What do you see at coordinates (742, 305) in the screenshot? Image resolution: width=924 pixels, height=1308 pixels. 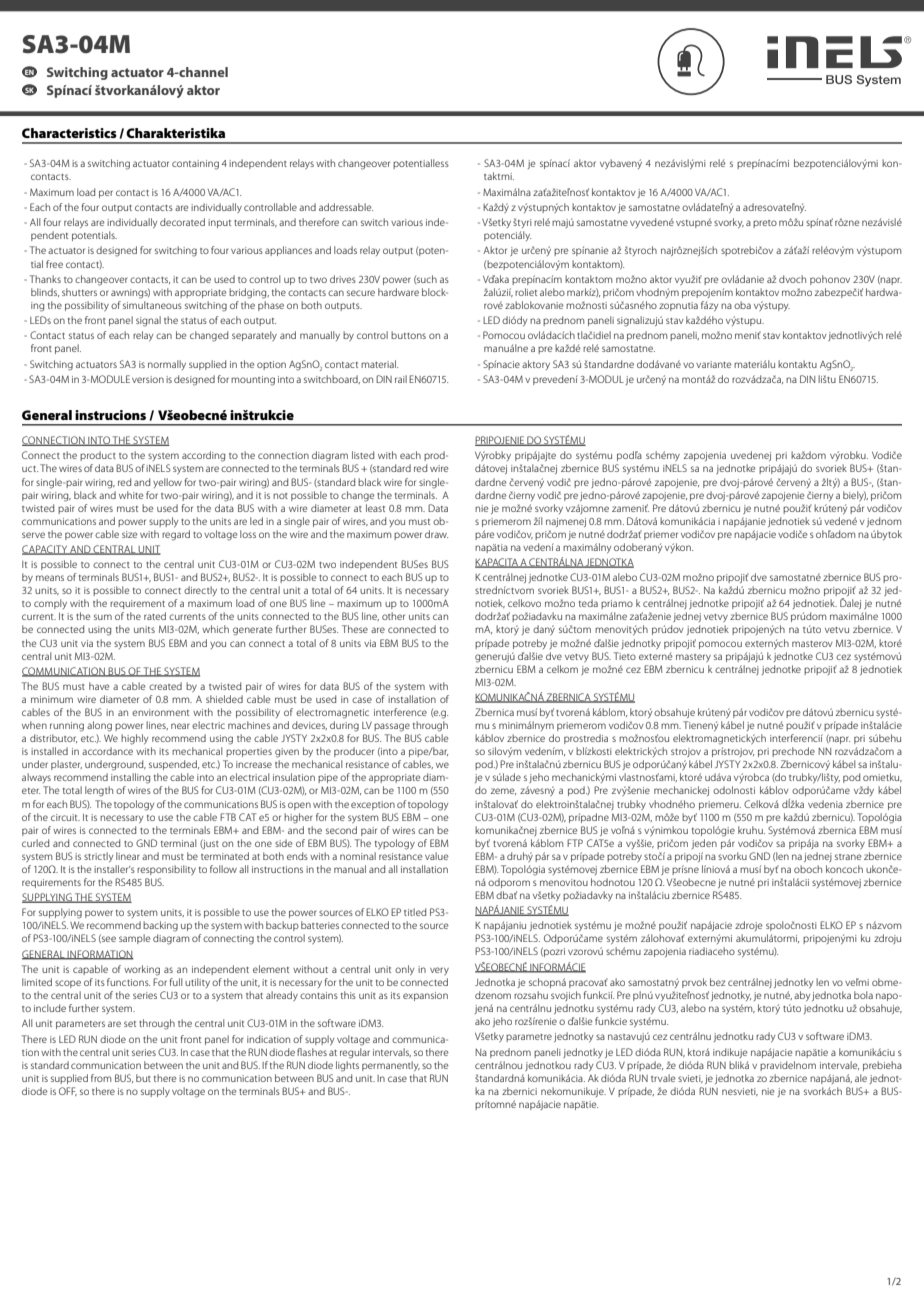 I see `oba` at bounding box center [742, 305].
